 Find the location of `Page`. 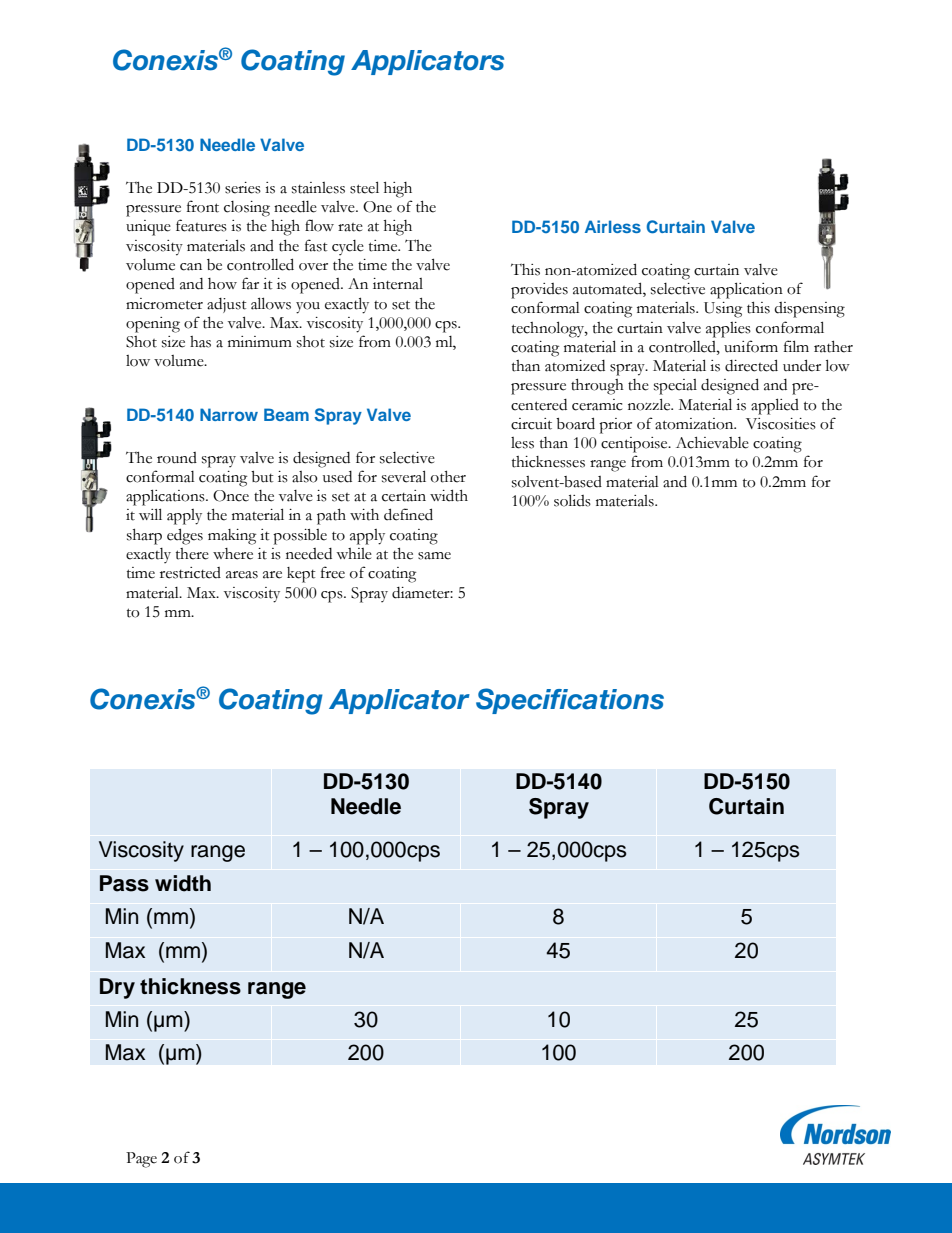

Page is located at coordinates (141, 1160).
